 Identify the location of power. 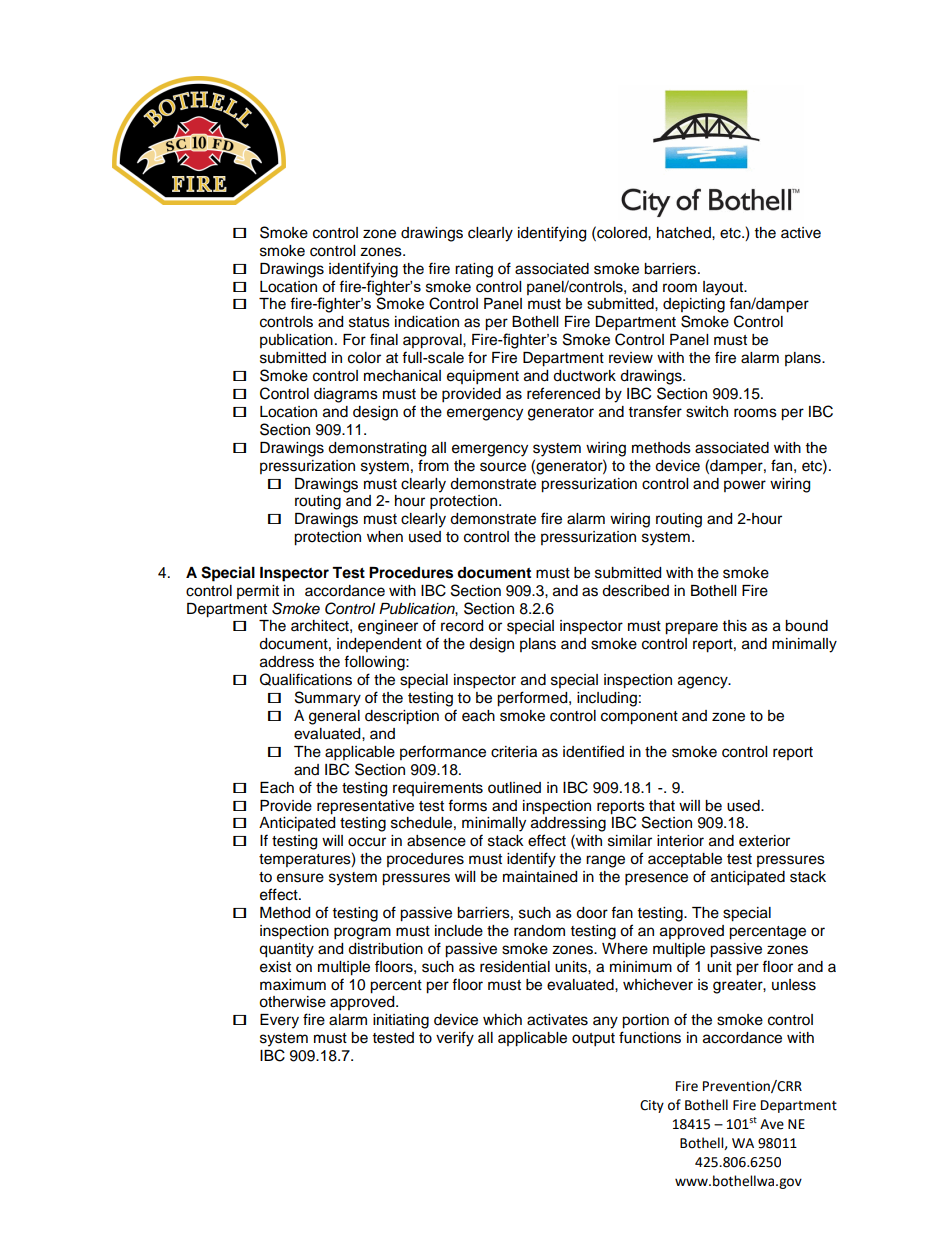
(745, 486).
